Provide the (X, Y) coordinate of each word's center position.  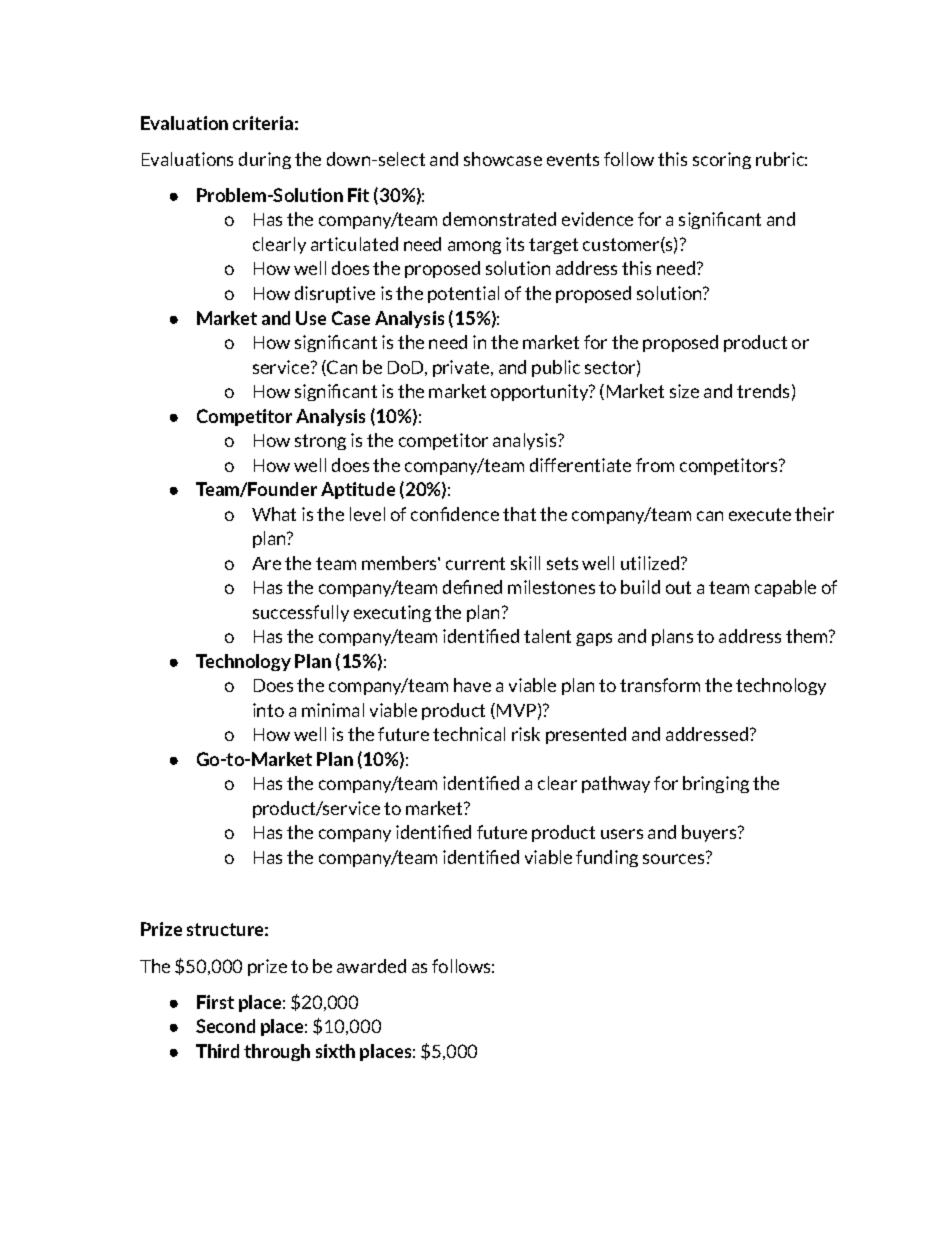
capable (785, 588)
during (265, 160)
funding (607, 858)
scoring (722, 160)
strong (320, 442)
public (556, 368)
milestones (551, 587)
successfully (301, 613)
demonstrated (499, 219)
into (268, 710)
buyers (710, 833)
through (277, 1052)
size (684, 391)
